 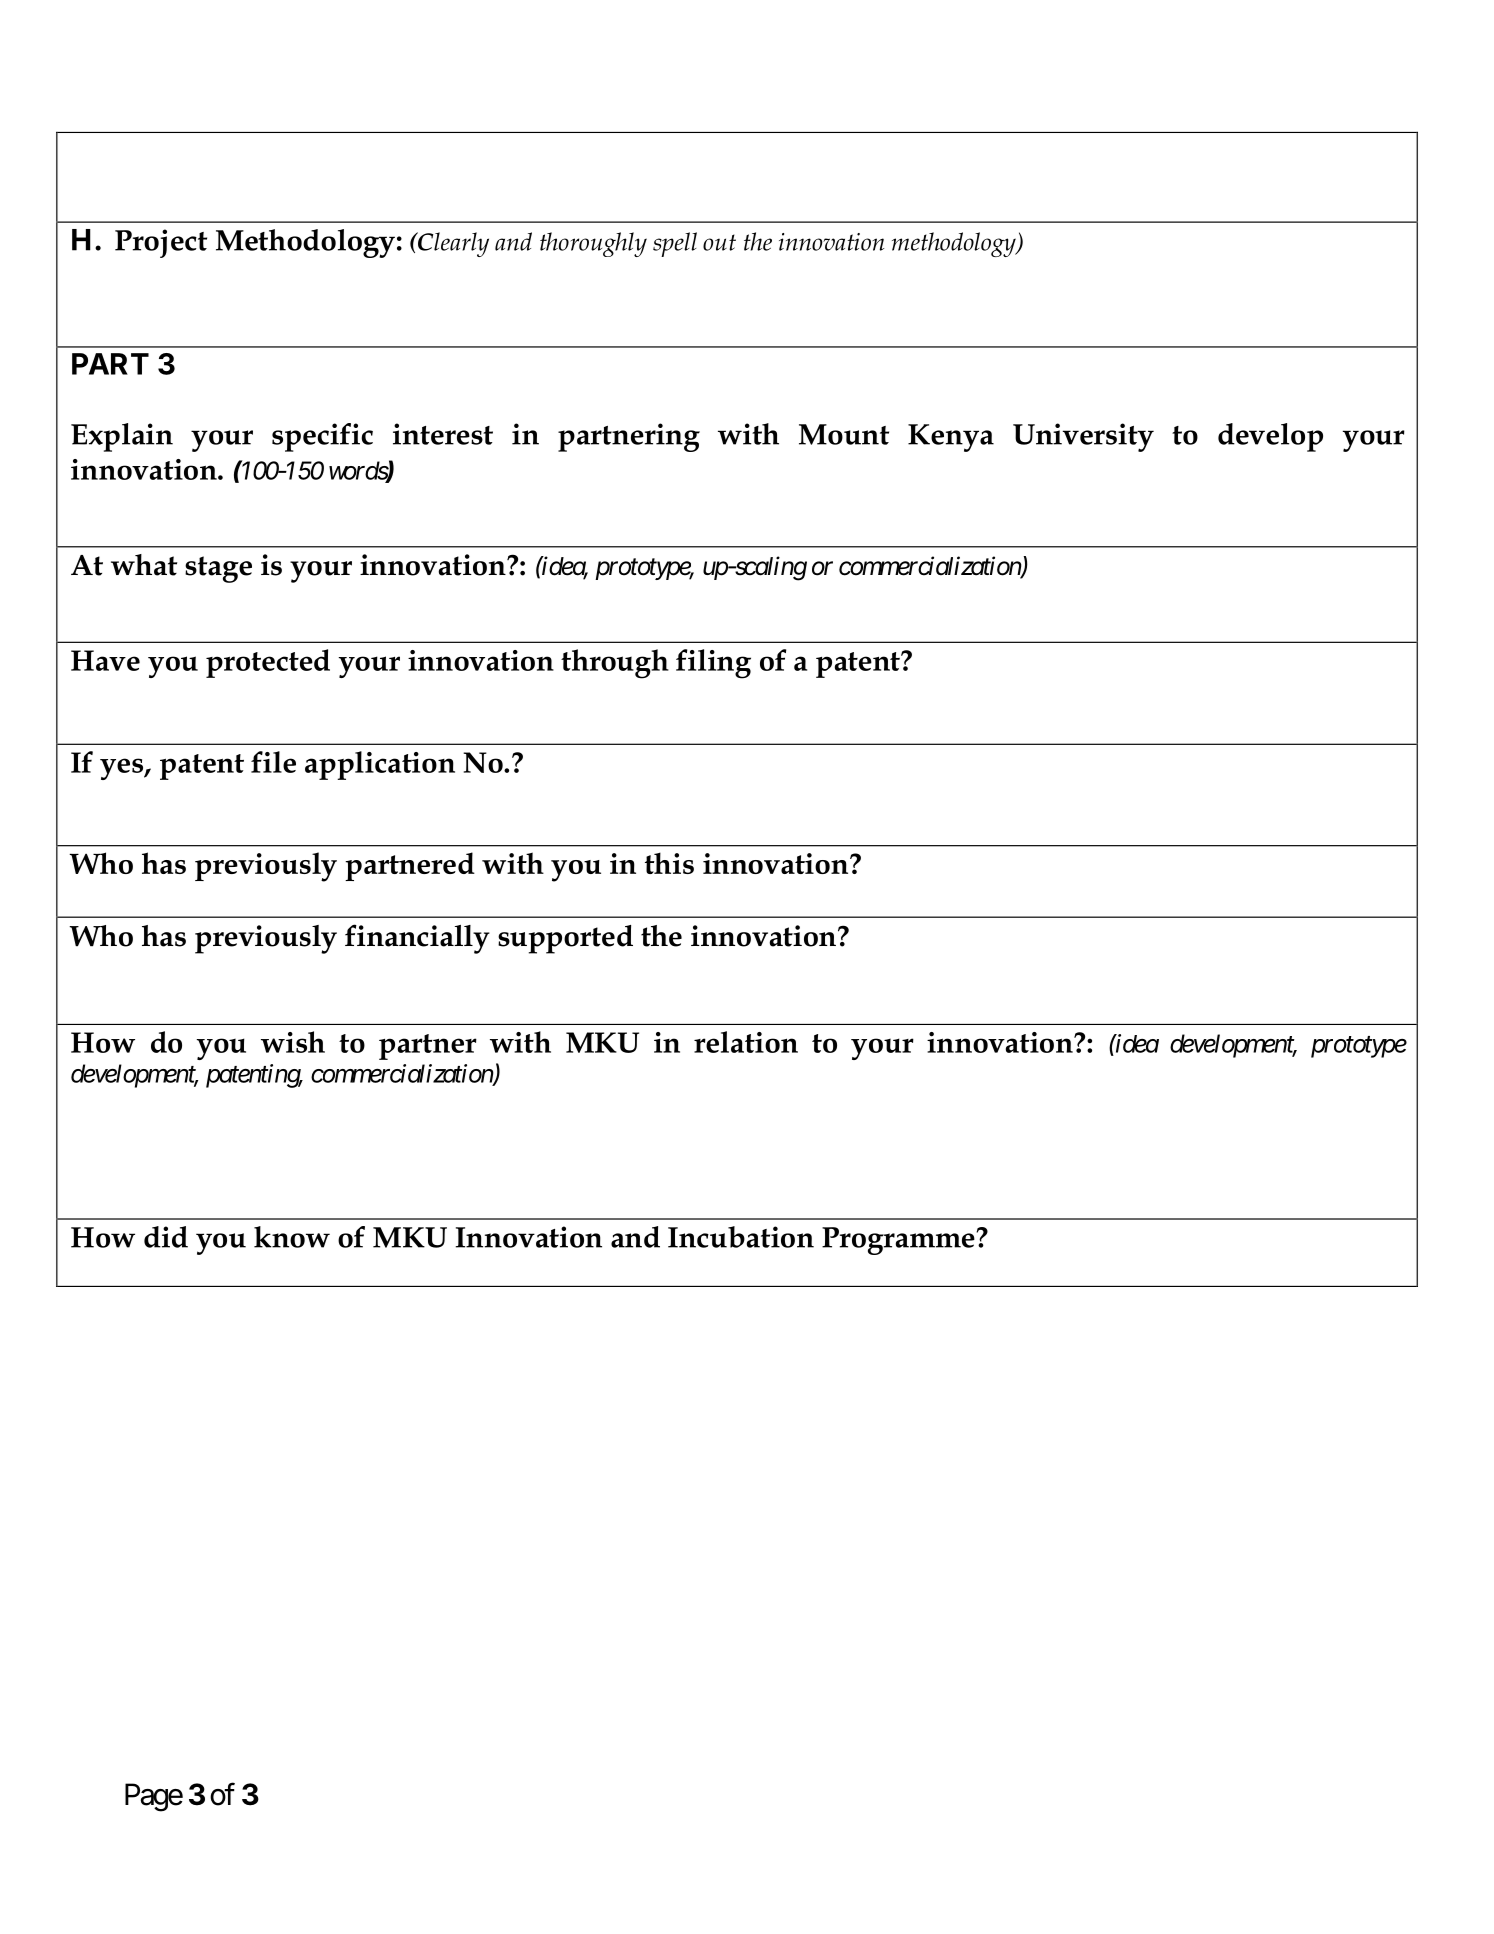 I want to click on thoroughly, so click(x=593, y=244).
